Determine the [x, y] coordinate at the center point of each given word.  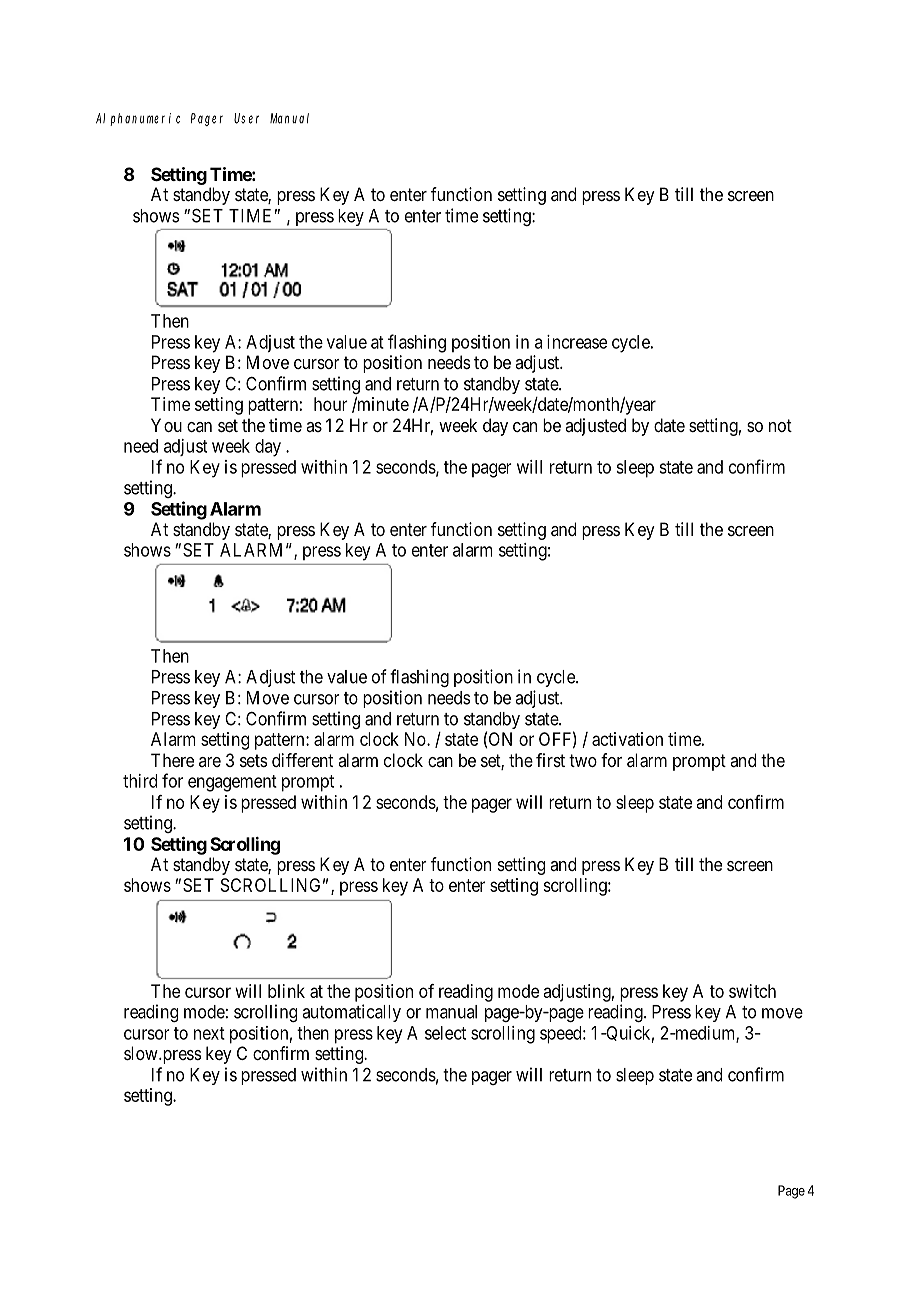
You [166, 425]
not [780, 425]
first [550, 760]
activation [627, 739]
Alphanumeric [138, 119]
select [445, 1033]
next [209, 1033]
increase [577, 342]
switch [752, 991]
